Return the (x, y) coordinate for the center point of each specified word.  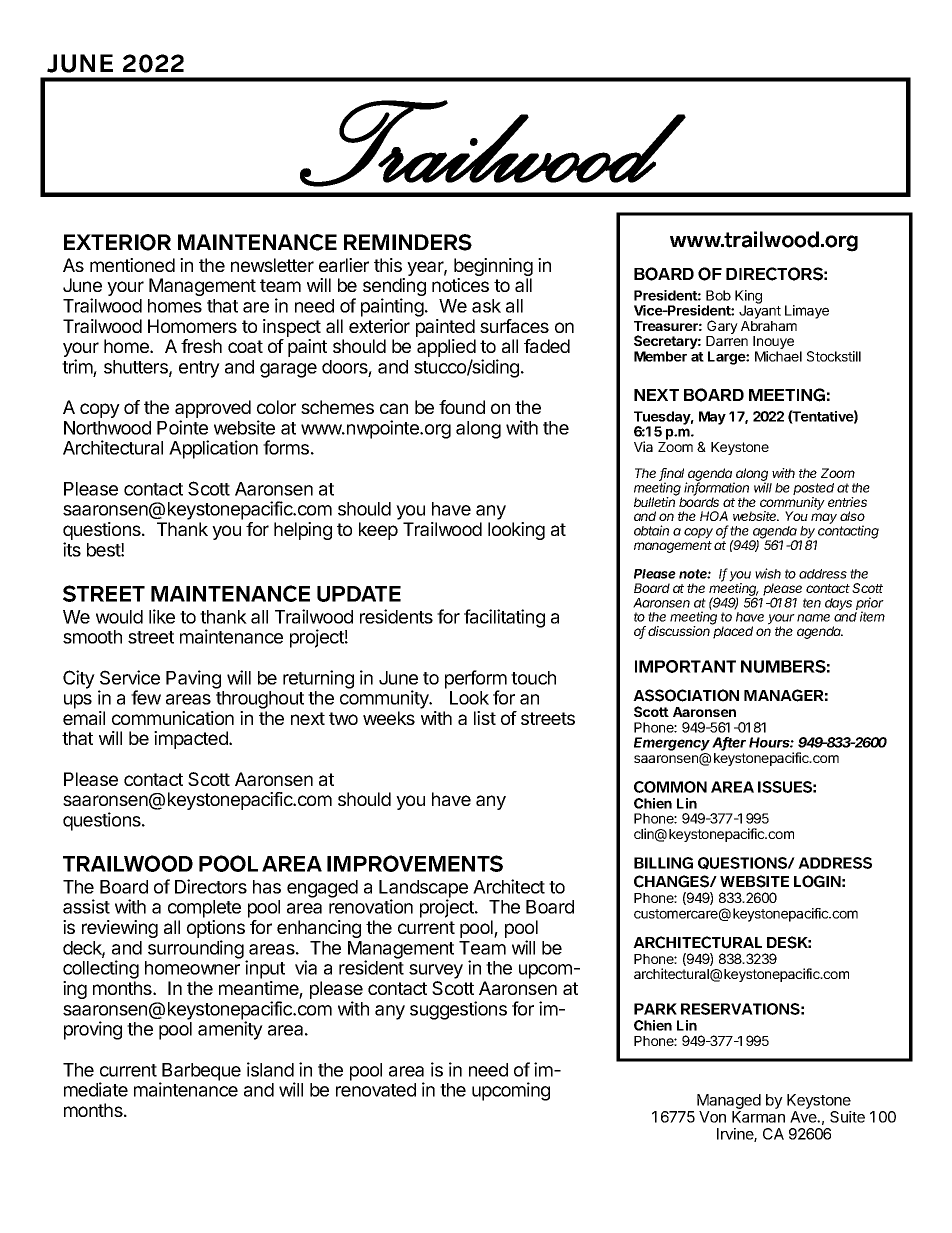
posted (813, 490)
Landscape (423, 890)
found (462, 407)
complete (204, 909)
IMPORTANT (685, 666)
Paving (193, 679)
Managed (729, 1103)
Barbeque (200, 1073)
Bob (718, 295)
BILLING (663, 863)
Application (213, 449)
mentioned (132, 265)
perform (476, 680)
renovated (376, 1090)
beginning (493, 268)
